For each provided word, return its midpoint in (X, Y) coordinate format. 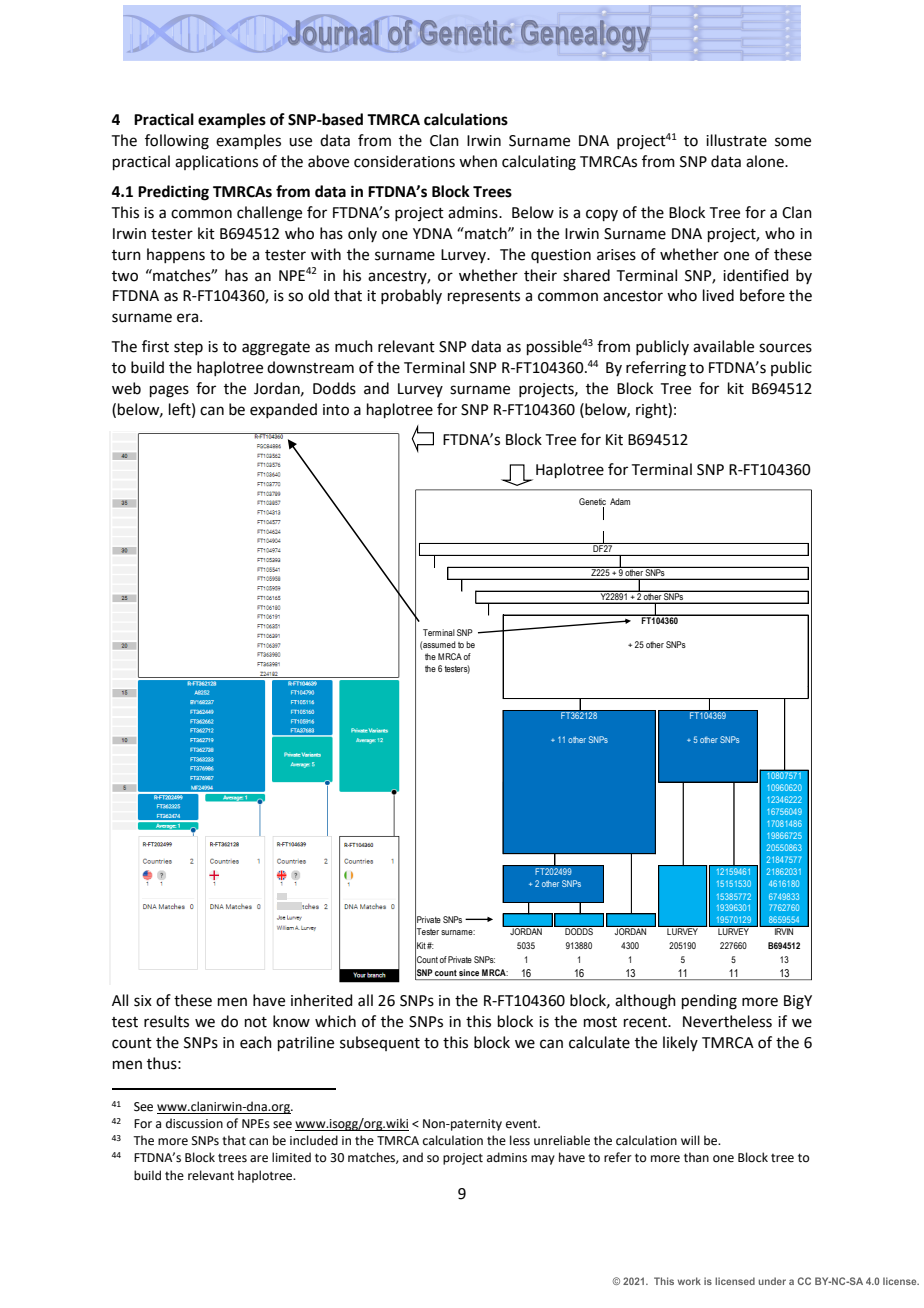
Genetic (592, 501)
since (469, 972)
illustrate (736, 140)
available (723, 346)
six (143, 1001)
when (478, 161)
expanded (283, 410)
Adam (620, 501)
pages (169, 391)
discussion (194, 1123)
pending (709, 1002)
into (336, 410)
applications (216, 162)
